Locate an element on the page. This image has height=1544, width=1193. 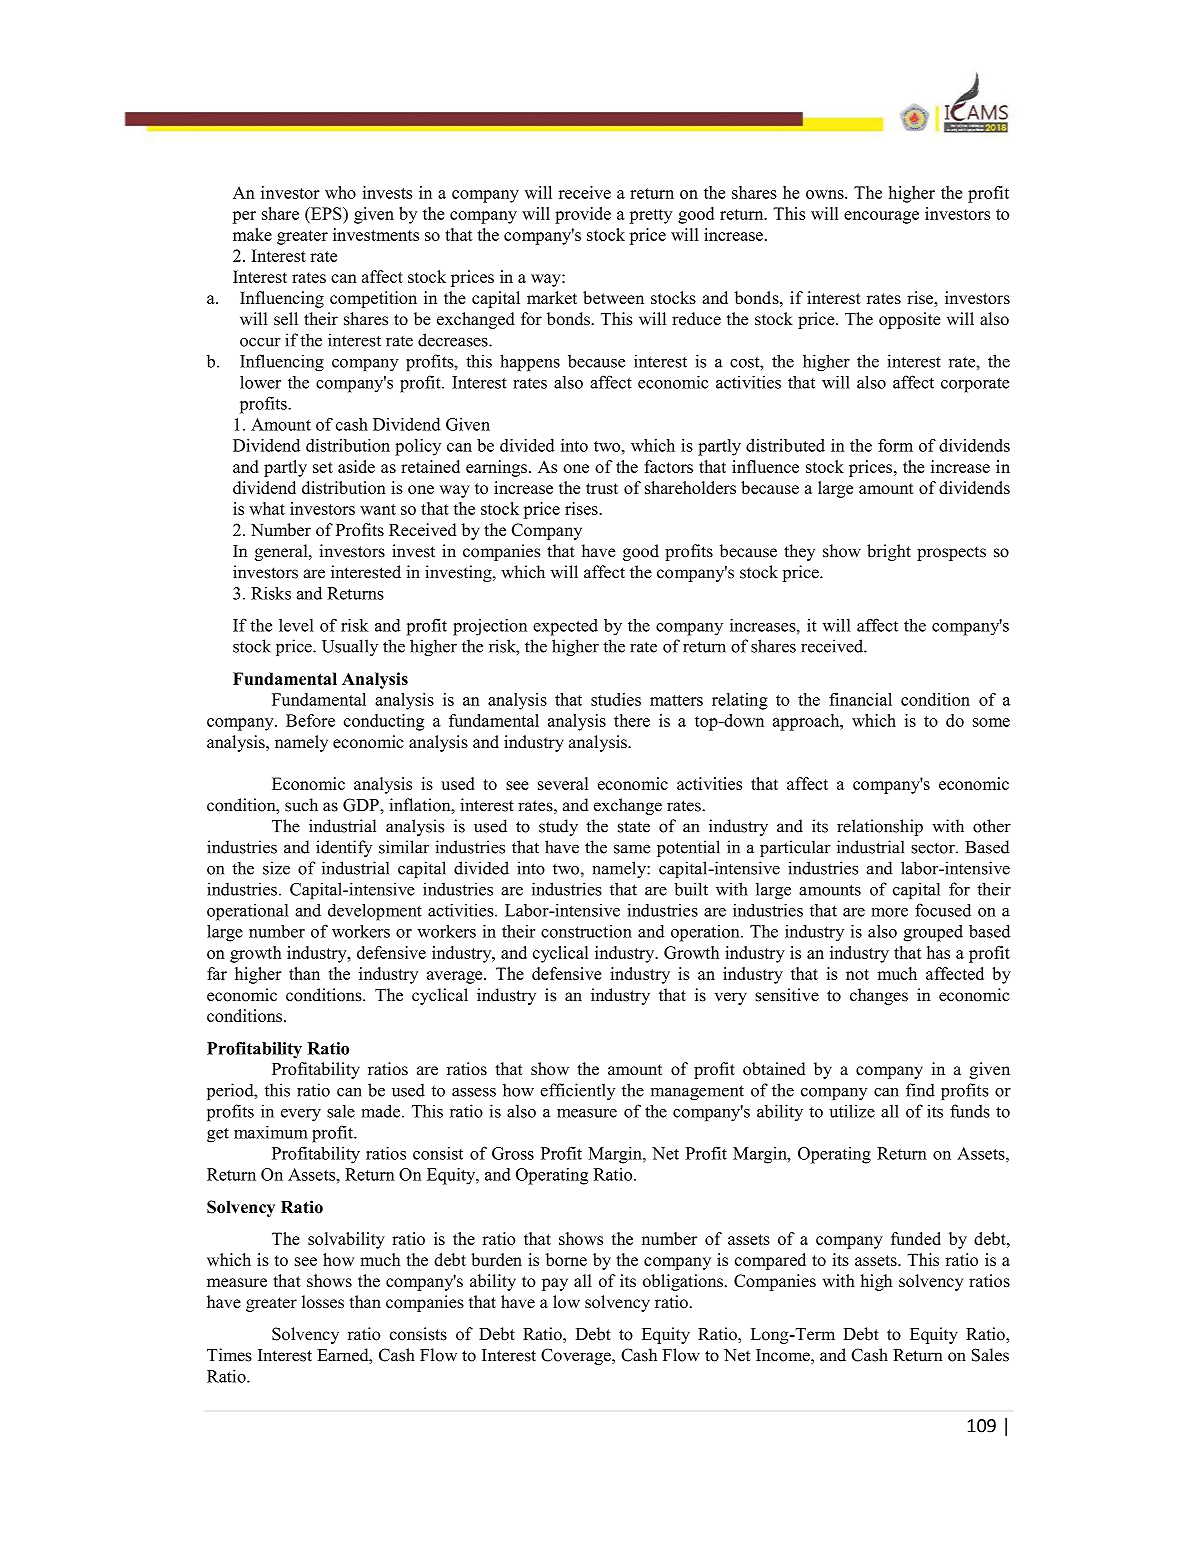
EPS is located at coordinates (326, 213).
